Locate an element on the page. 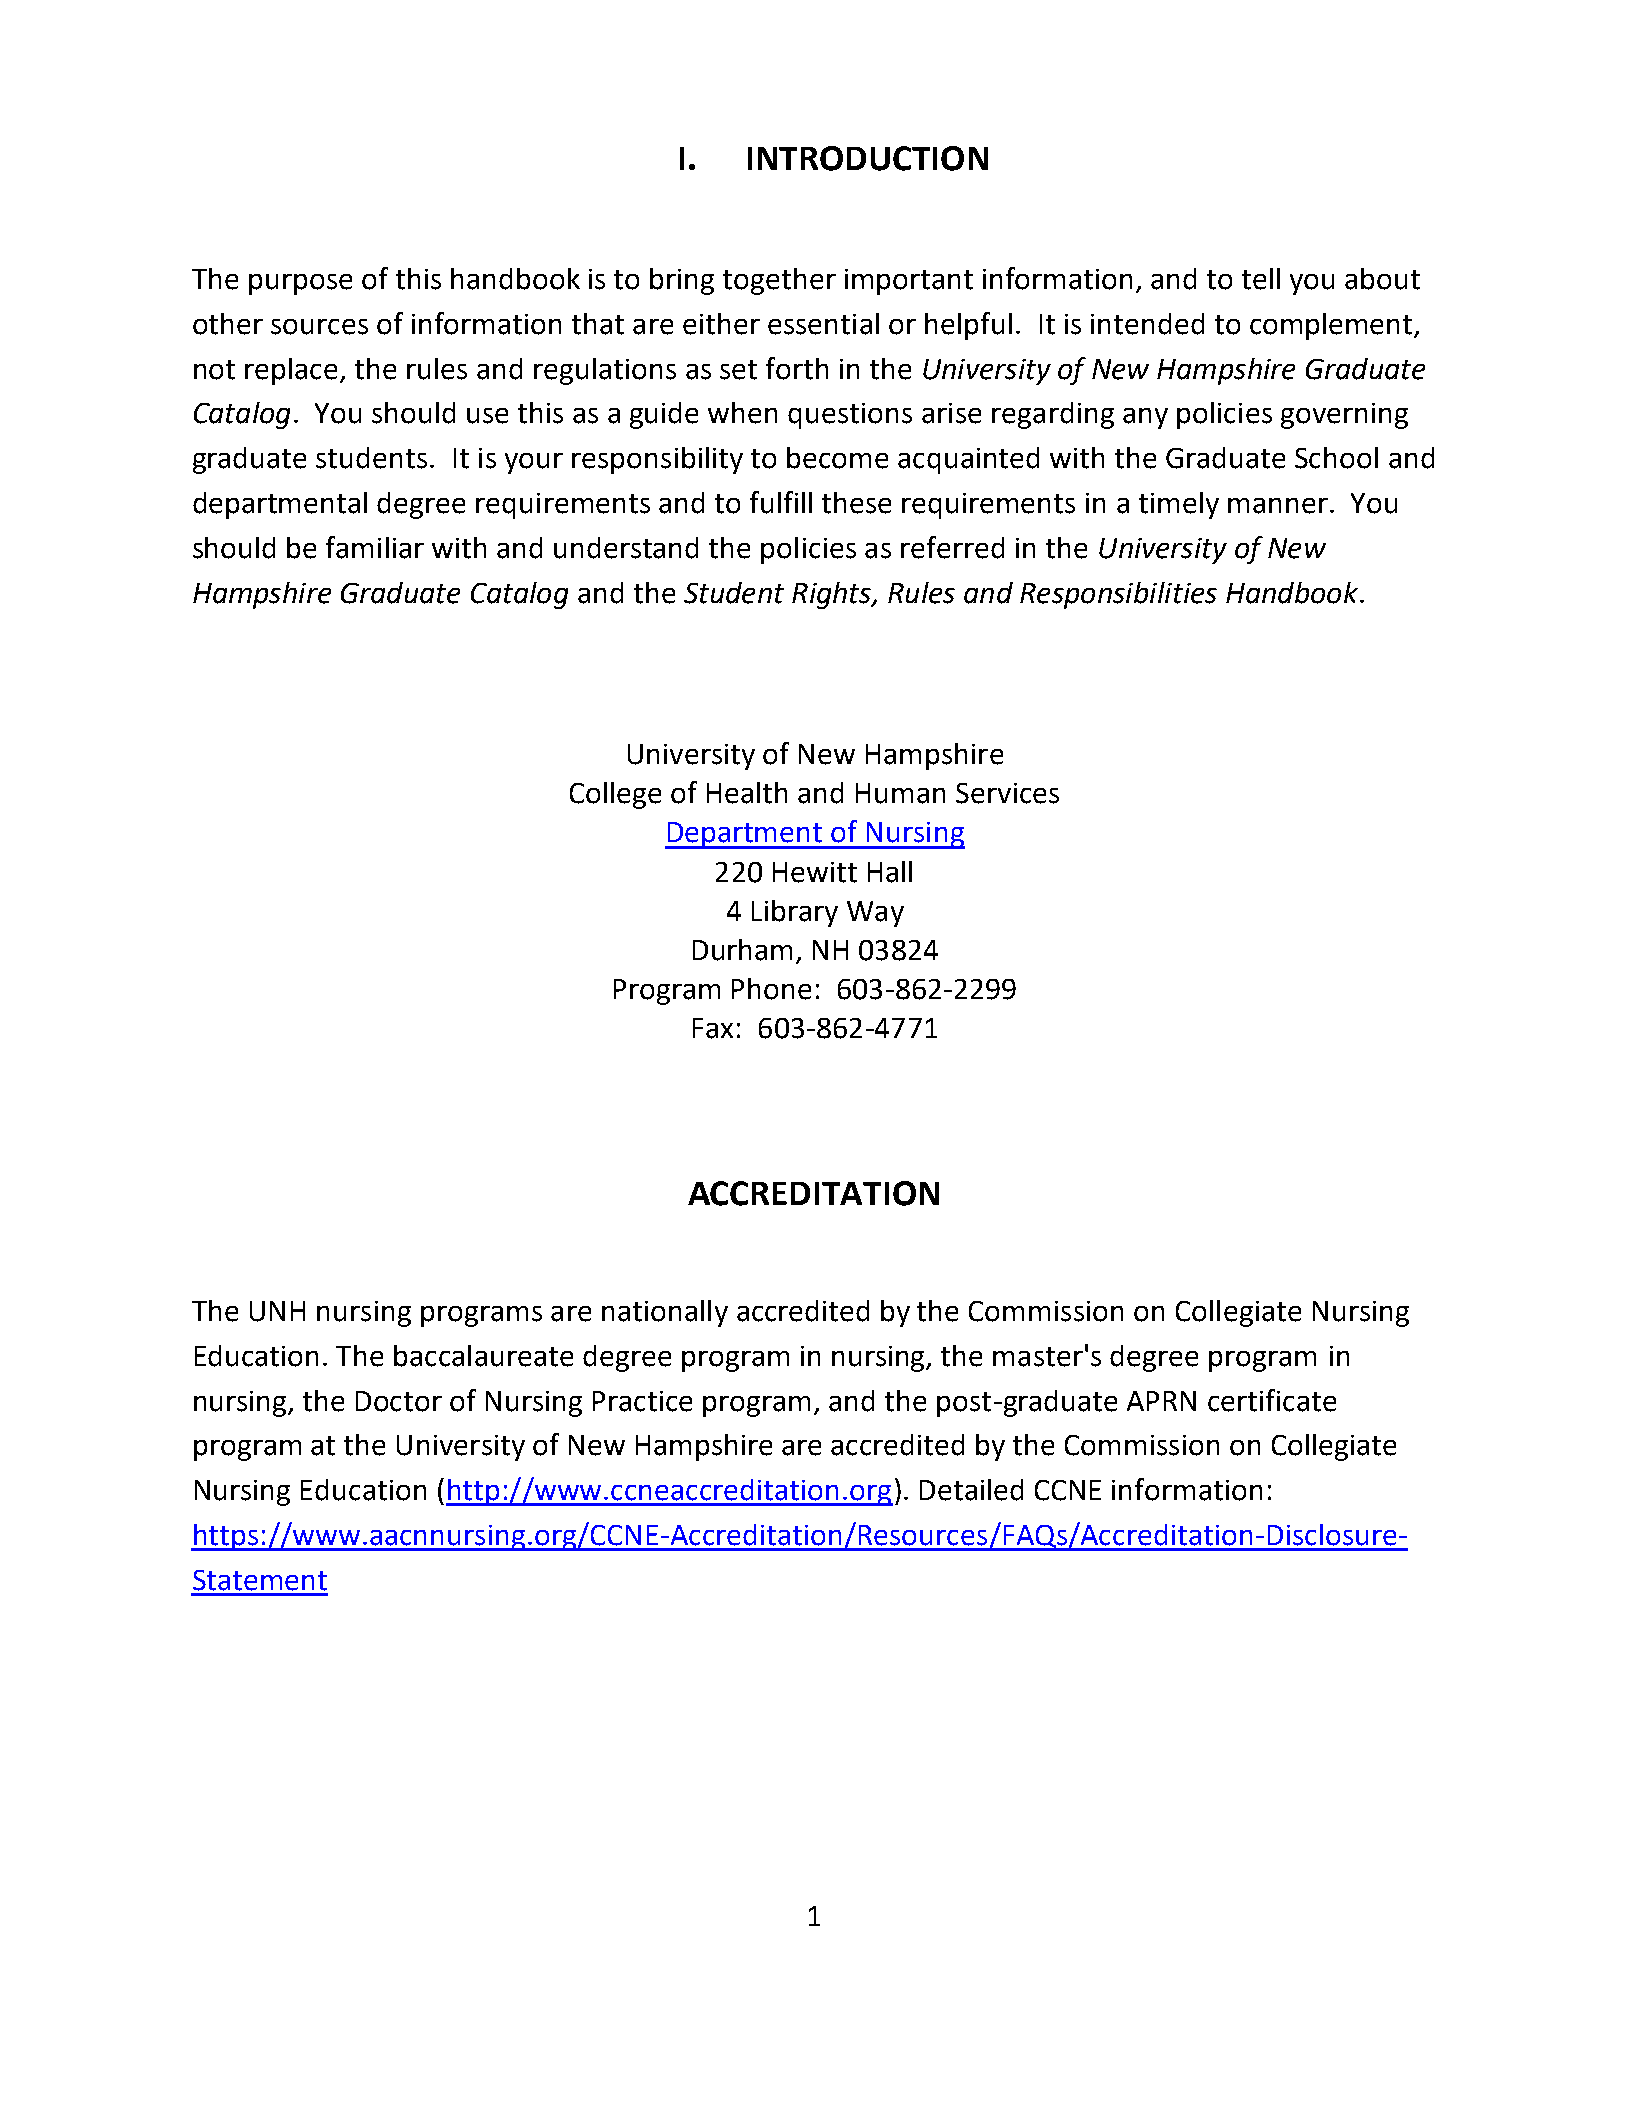 Image resolution: width=1629 pixels, height=2108 pixels. Doctor is located at coordinates (399, 1401).
